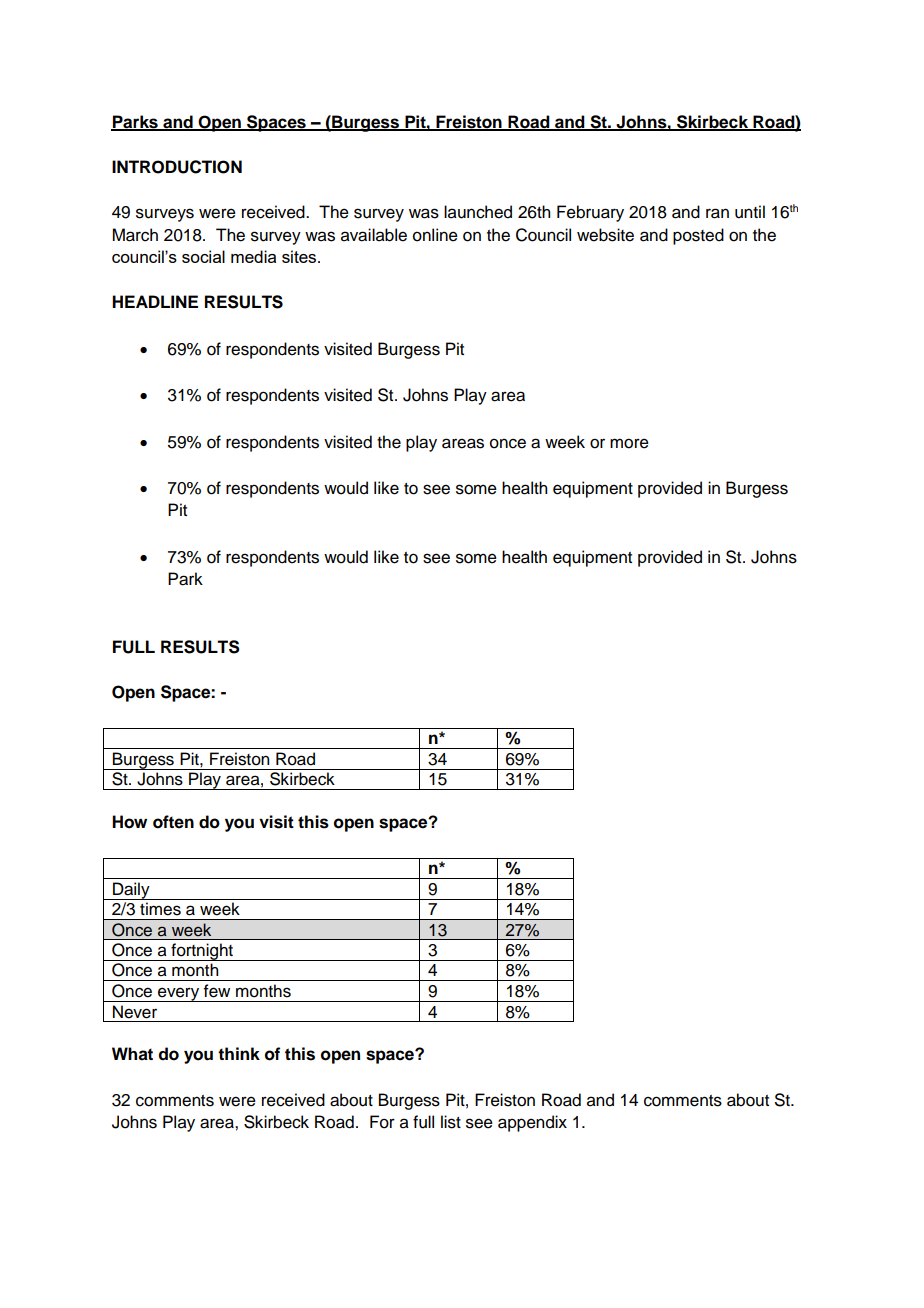 Image resolution: width=924 pixels, height=1308 pixels. I want to click on online, so click(435, 235).
